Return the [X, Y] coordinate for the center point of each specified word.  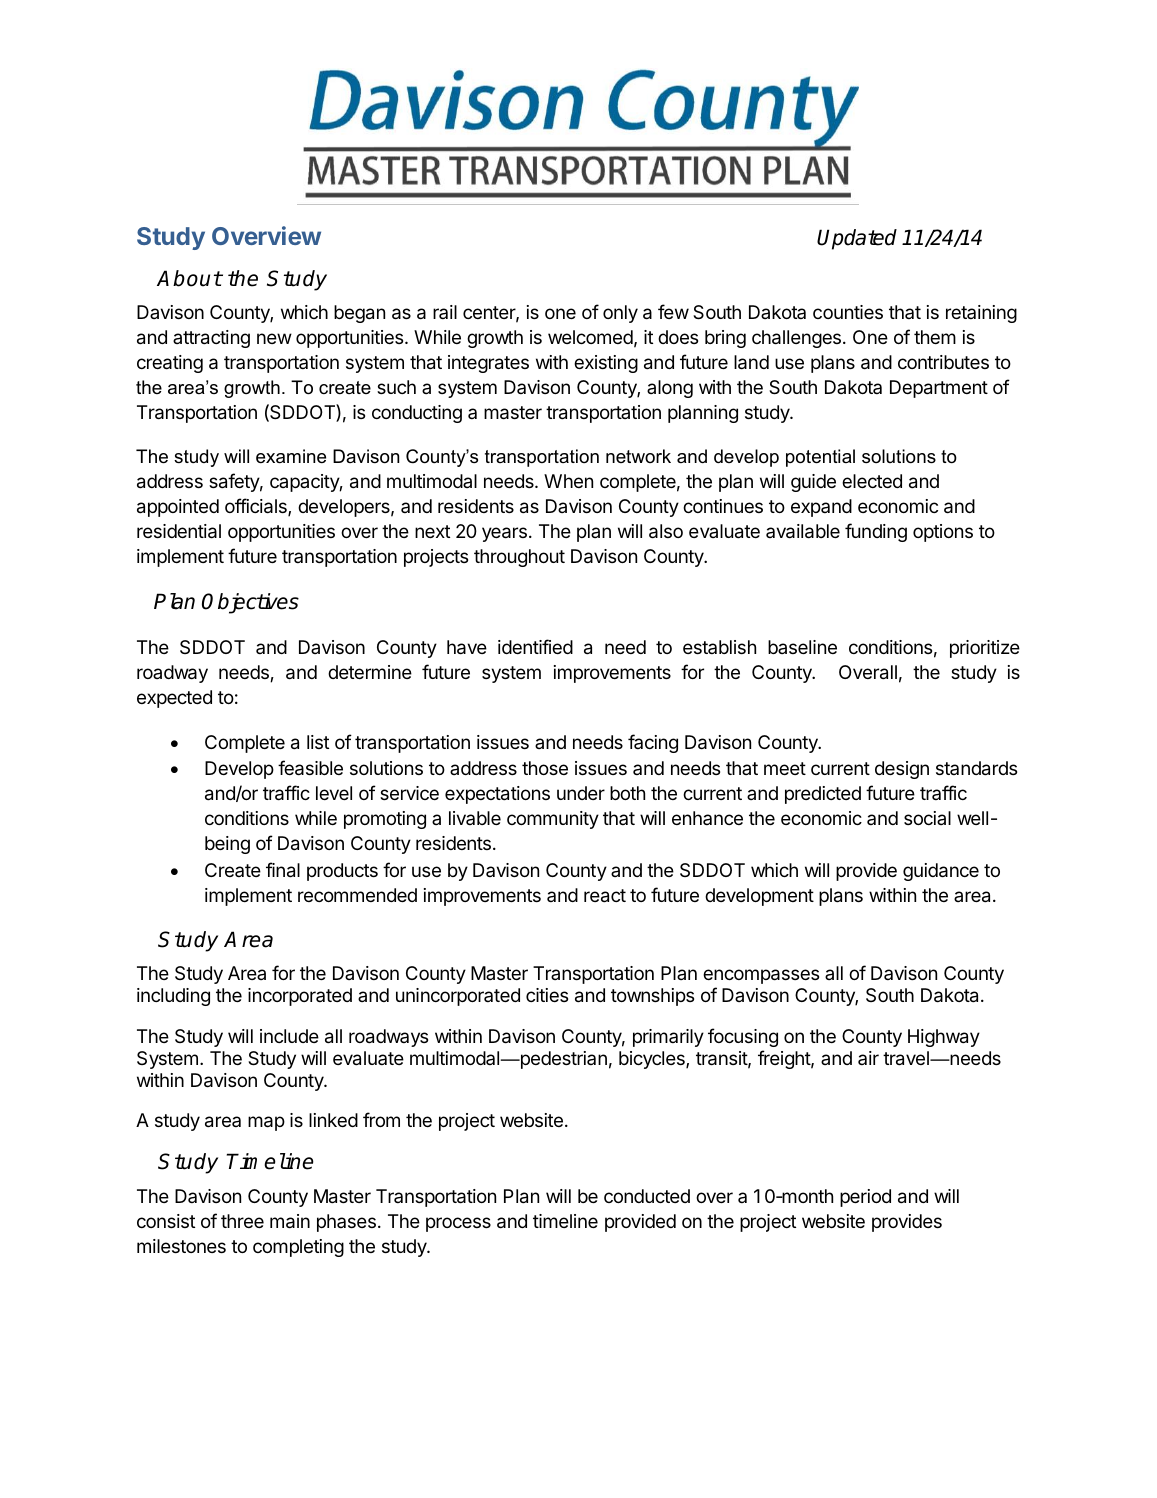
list [318, 742]
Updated [857, 239]
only [620, 314]
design [902, 770]
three [242, 1221]
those [545, 768]
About [189, 278]
